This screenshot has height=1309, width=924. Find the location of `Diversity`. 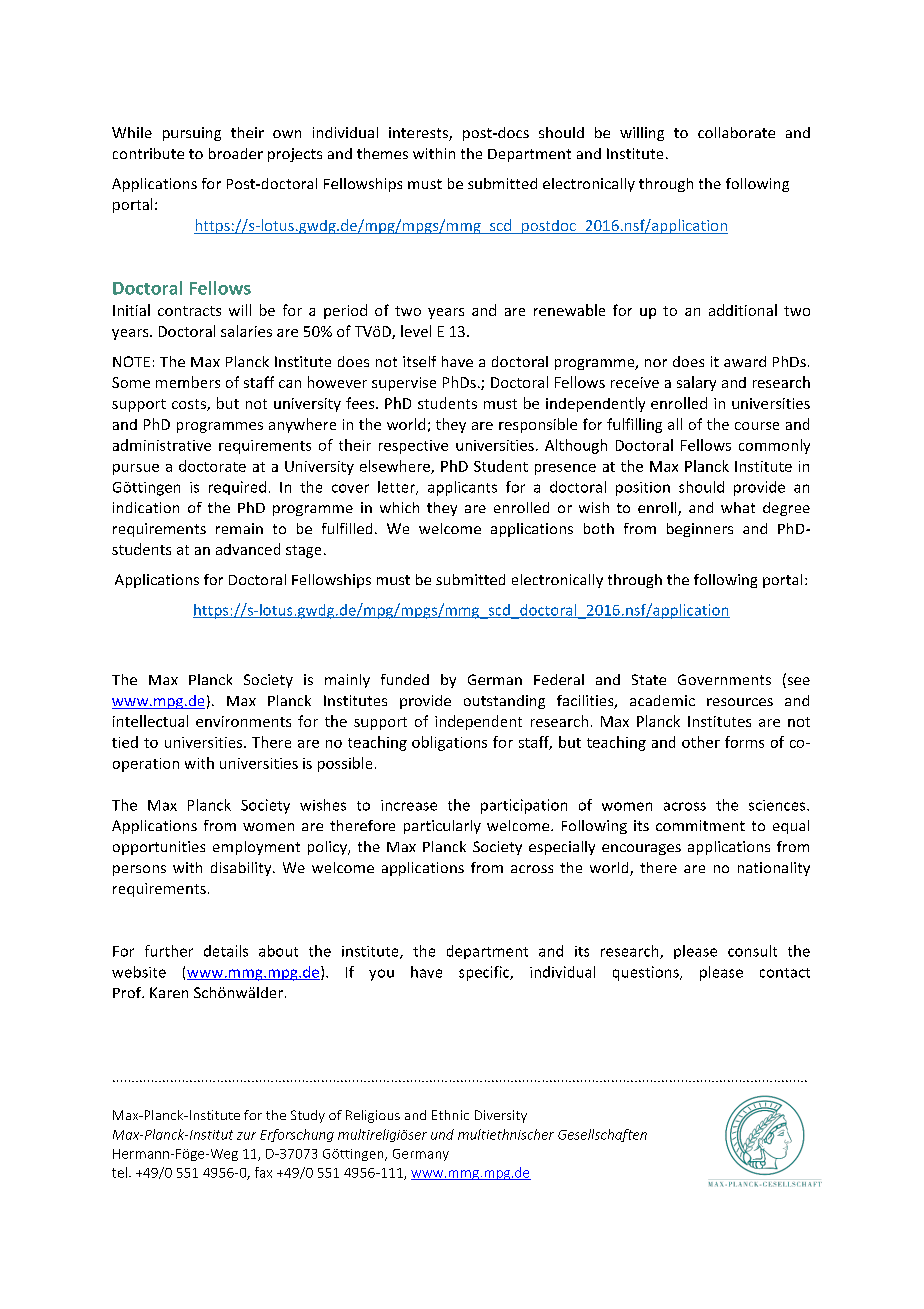

Diversity is located at coordinates (501, 1116).
